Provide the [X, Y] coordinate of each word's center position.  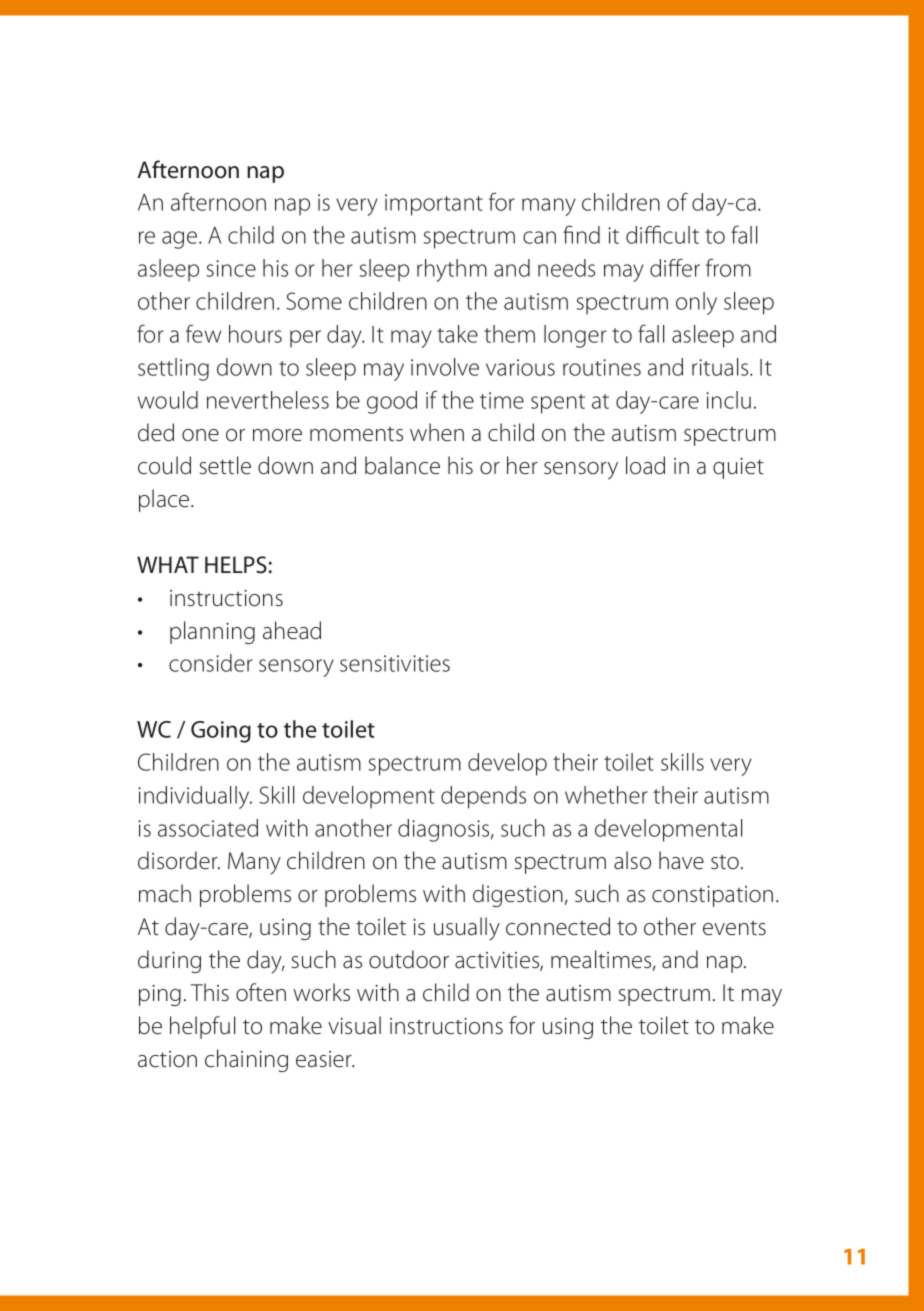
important [434, 205]
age [181, 240]
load [645, 465]
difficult [662, 234]
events [734, 928]
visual [354, 1025]
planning [212, 632]
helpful [202, 1027]
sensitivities [395, 663]
